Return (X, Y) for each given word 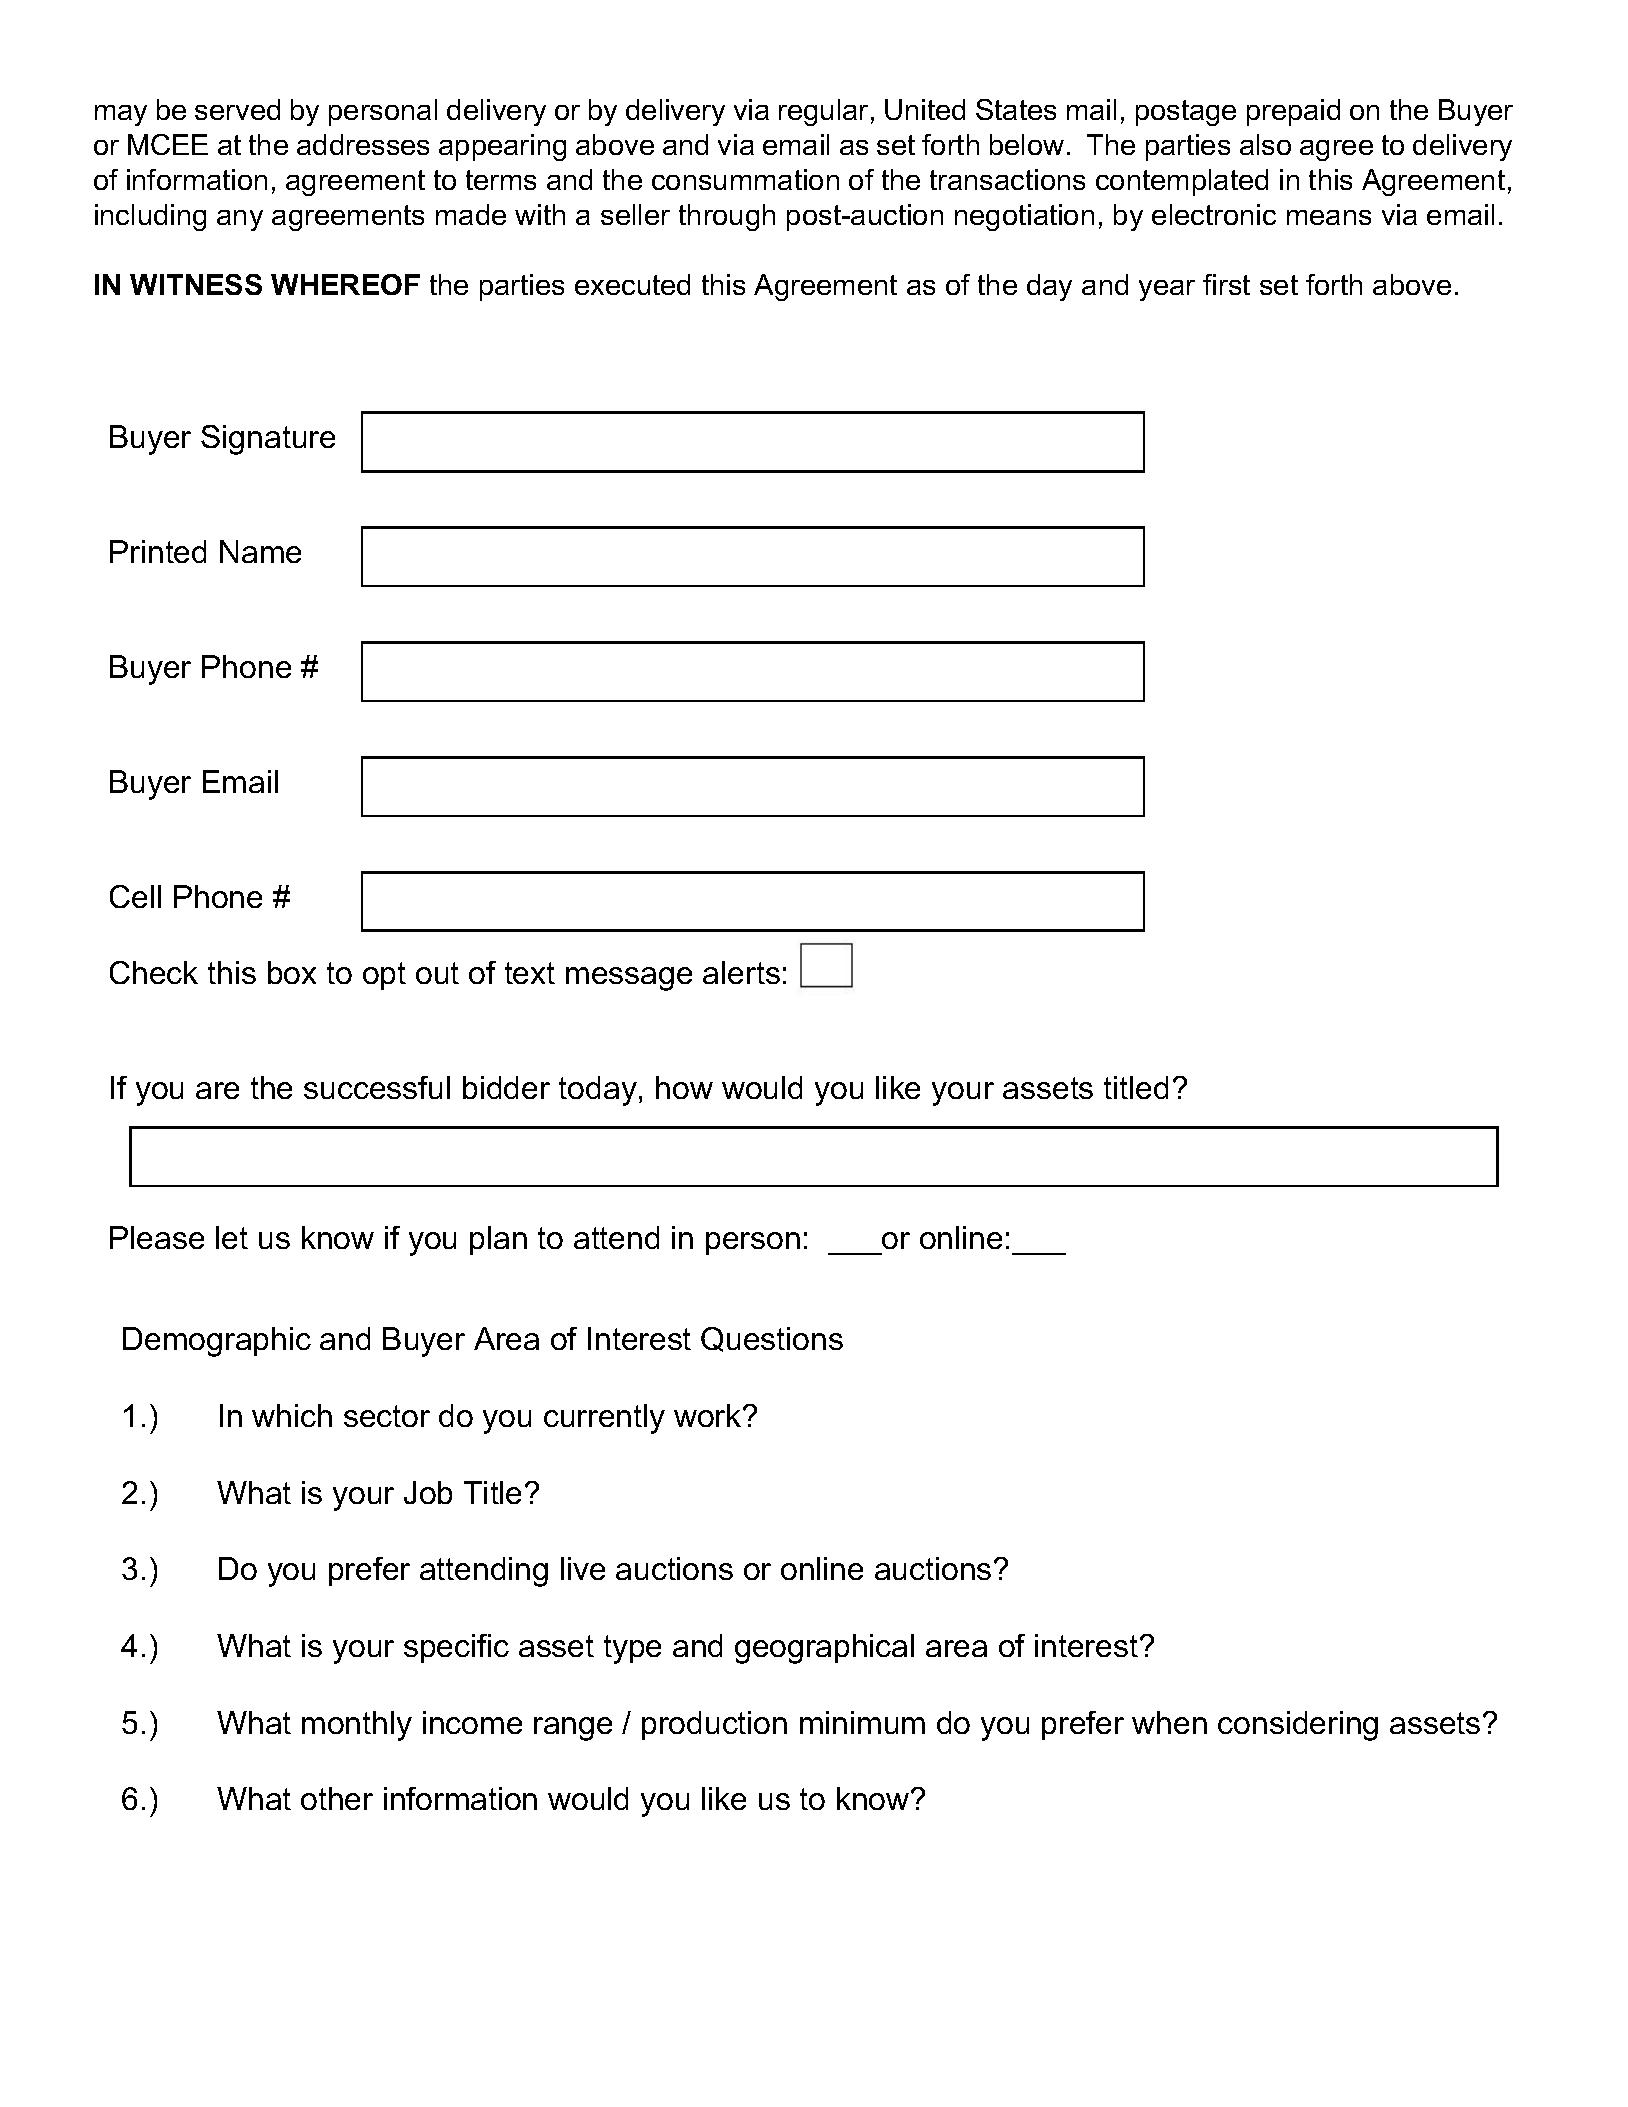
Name (260, 551)
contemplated (1182, 182)
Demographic (217, 1342)
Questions (772, 1339)
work (709, 1415)
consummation (745, 179)
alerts (741, 972)
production (714, 1725)
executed (632, 284)
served (237, 109)
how (684, 1087)
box (292, 972)
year (1167, 290)
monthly (357, 1726)
